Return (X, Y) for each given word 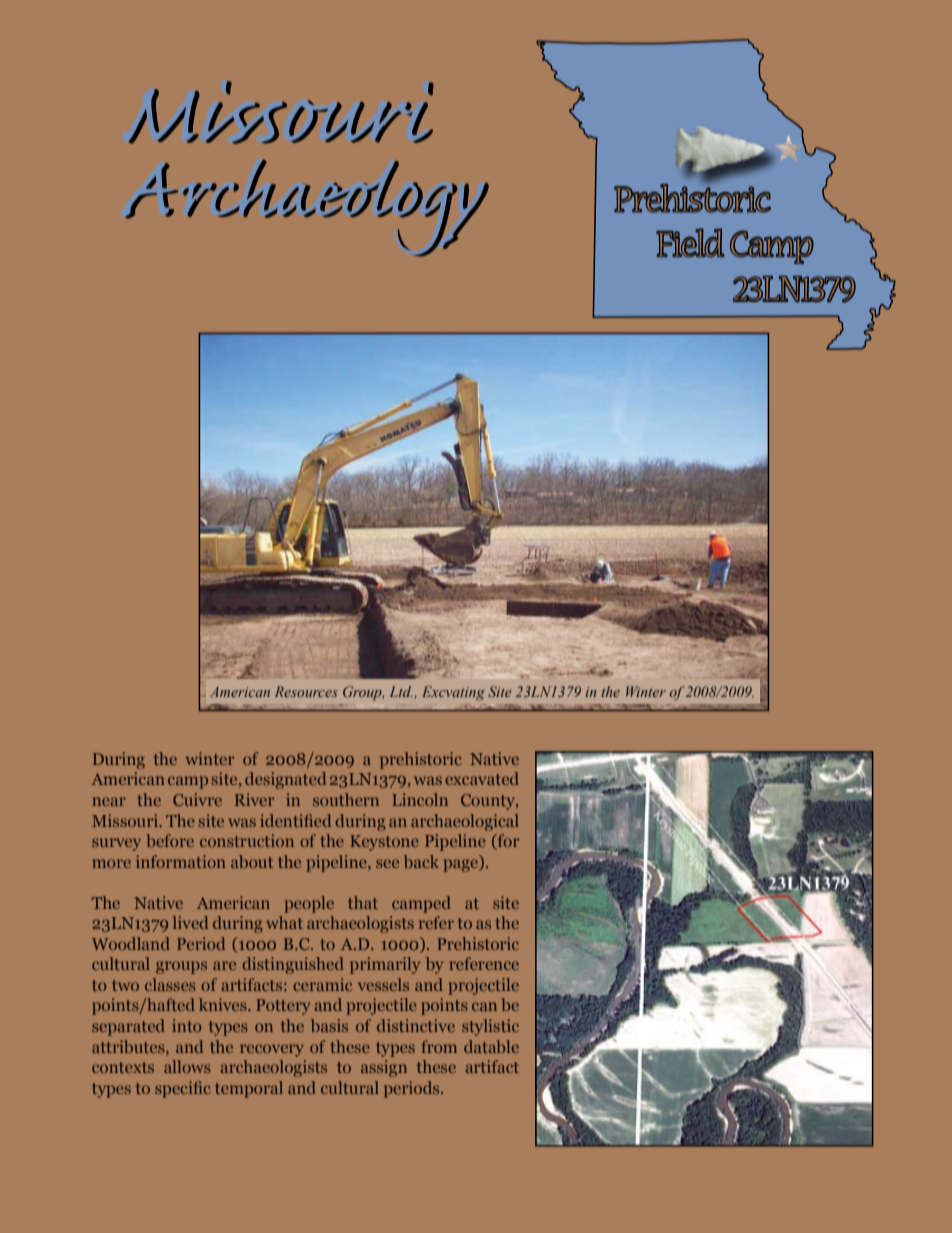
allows (187, 1066)
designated (286, 780)
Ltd (401, 691)
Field (690, 243)
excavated (482, 778)
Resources (306, 691)
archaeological (465, 822)
